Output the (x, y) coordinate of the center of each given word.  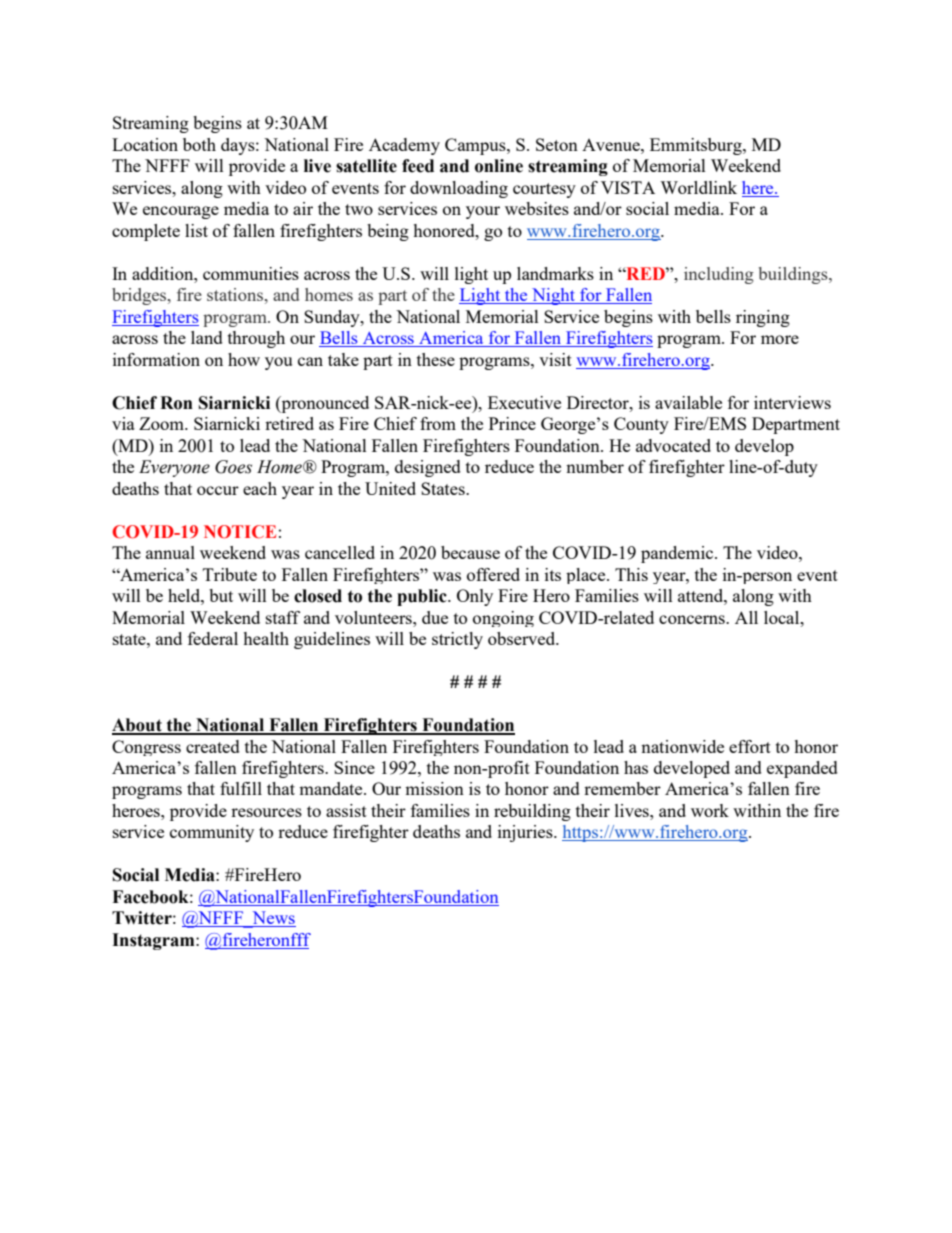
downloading (459, 189)
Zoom (162, 423)
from (438, 423)
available (688, 402)
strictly (457, 640)
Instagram (154, 941)
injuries (526, 833)
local (783, 617)
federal (213, 638)
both (199, 144)
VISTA (628, 187)
